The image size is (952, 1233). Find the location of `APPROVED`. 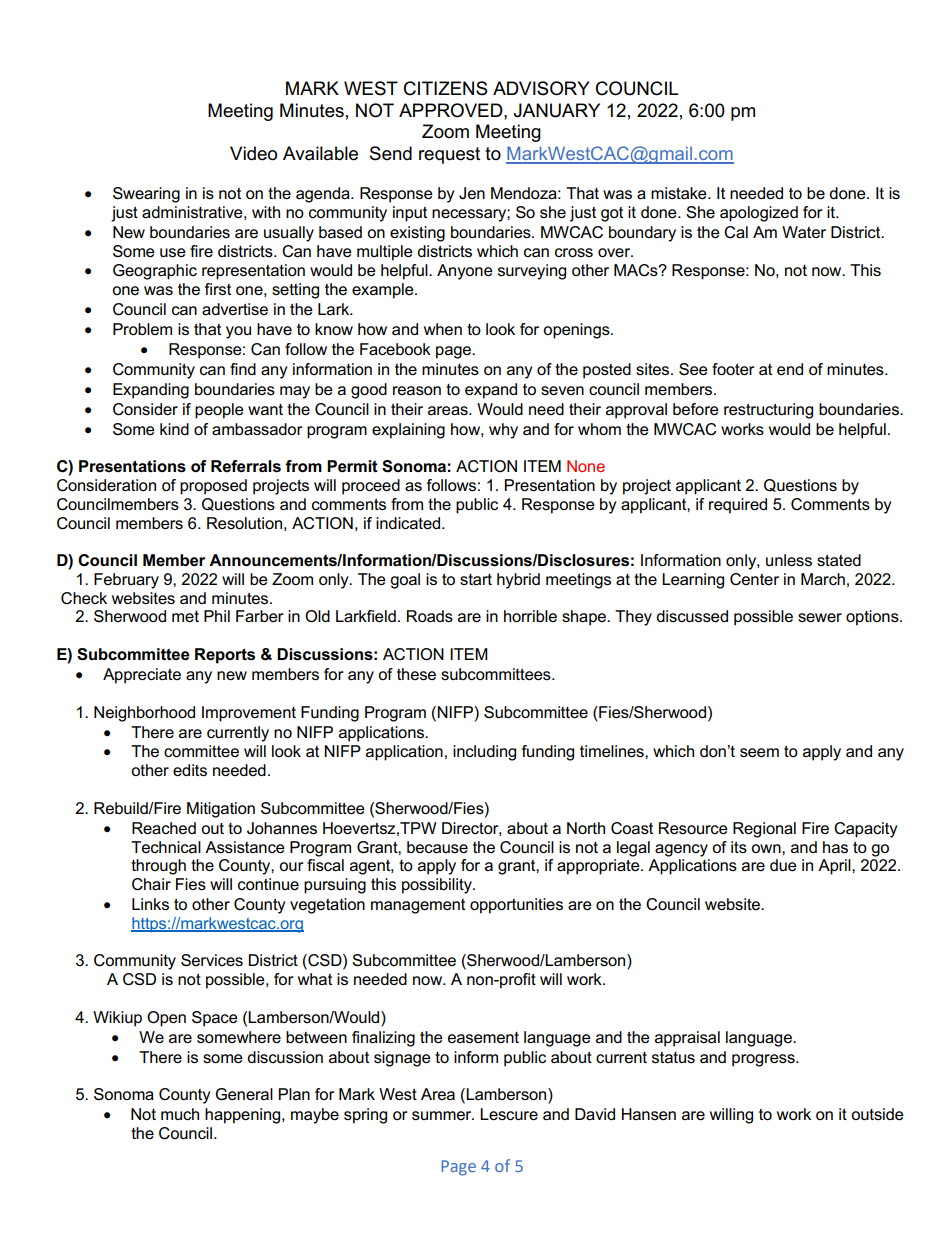

APPROVED is located at coordinates (452, 110).
